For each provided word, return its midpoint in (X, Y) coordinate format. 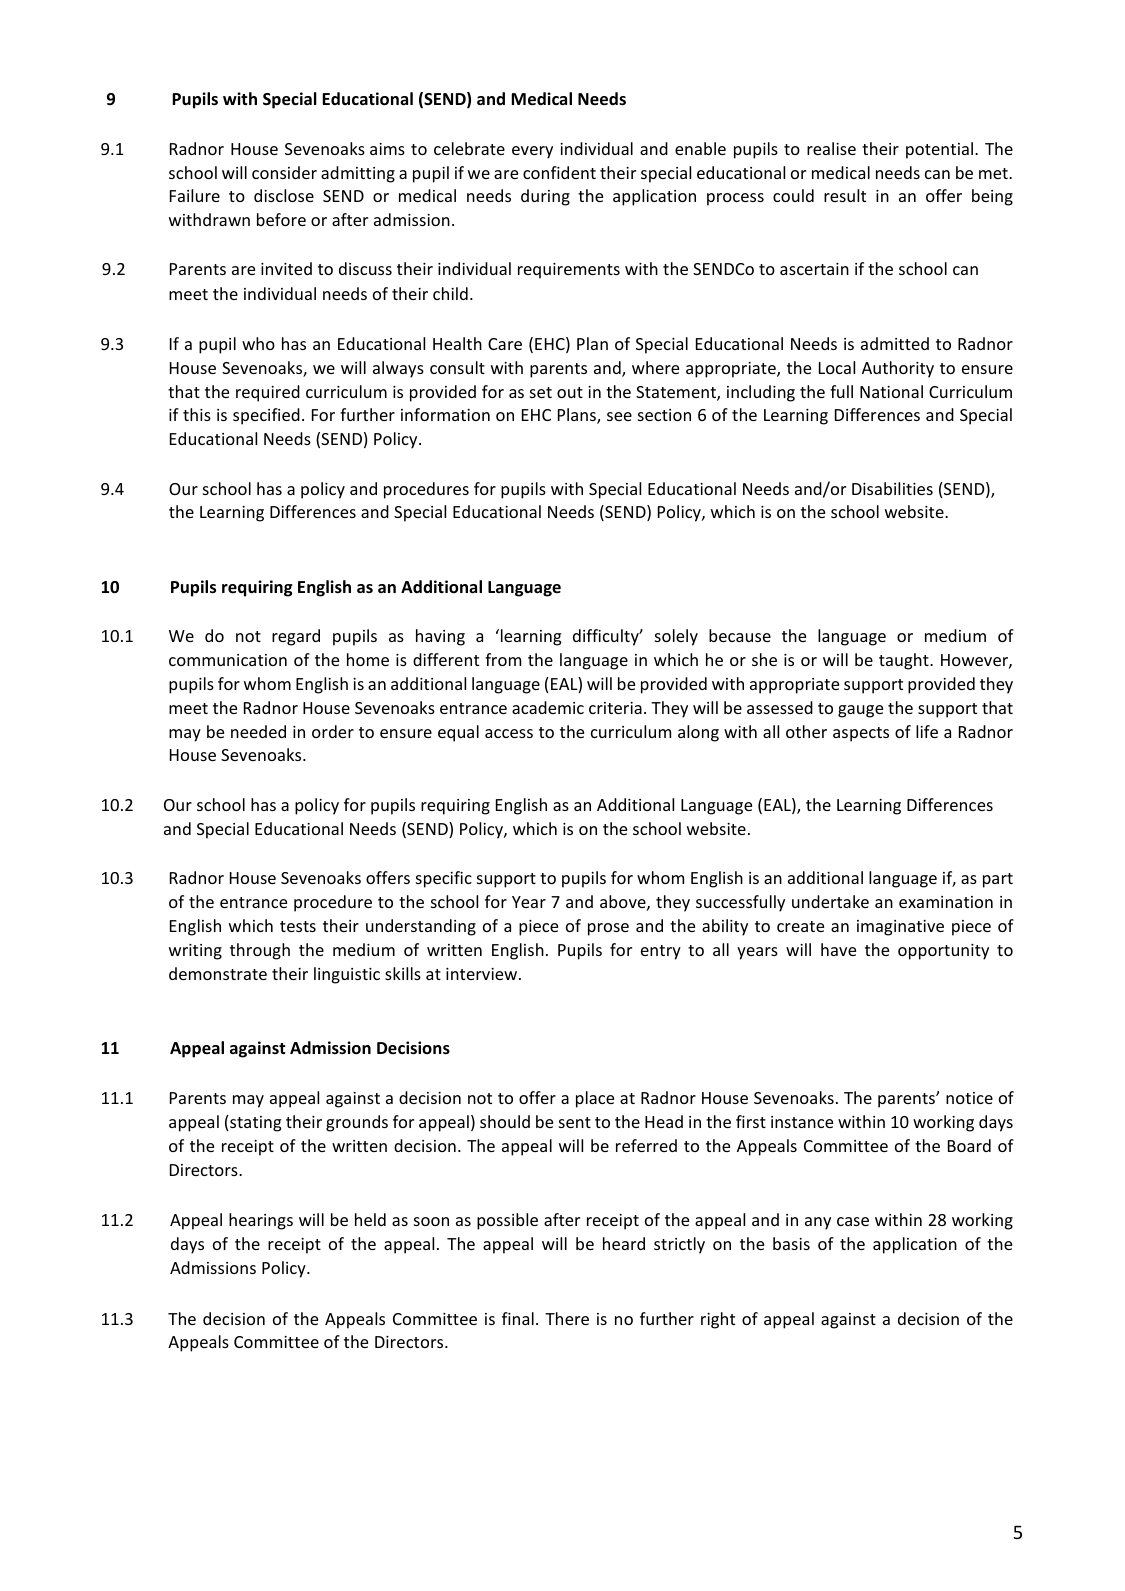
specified (266, 416)
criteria (615, 708)
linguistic (347, 975)
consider (284, 172)
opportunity (943, 952)
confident (559, 172)
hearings (261, 1221)
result (845, 195)
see (619, 416)
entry (661, 952)
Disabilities (892, 488)
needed (258, 731)
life (927, 731)
